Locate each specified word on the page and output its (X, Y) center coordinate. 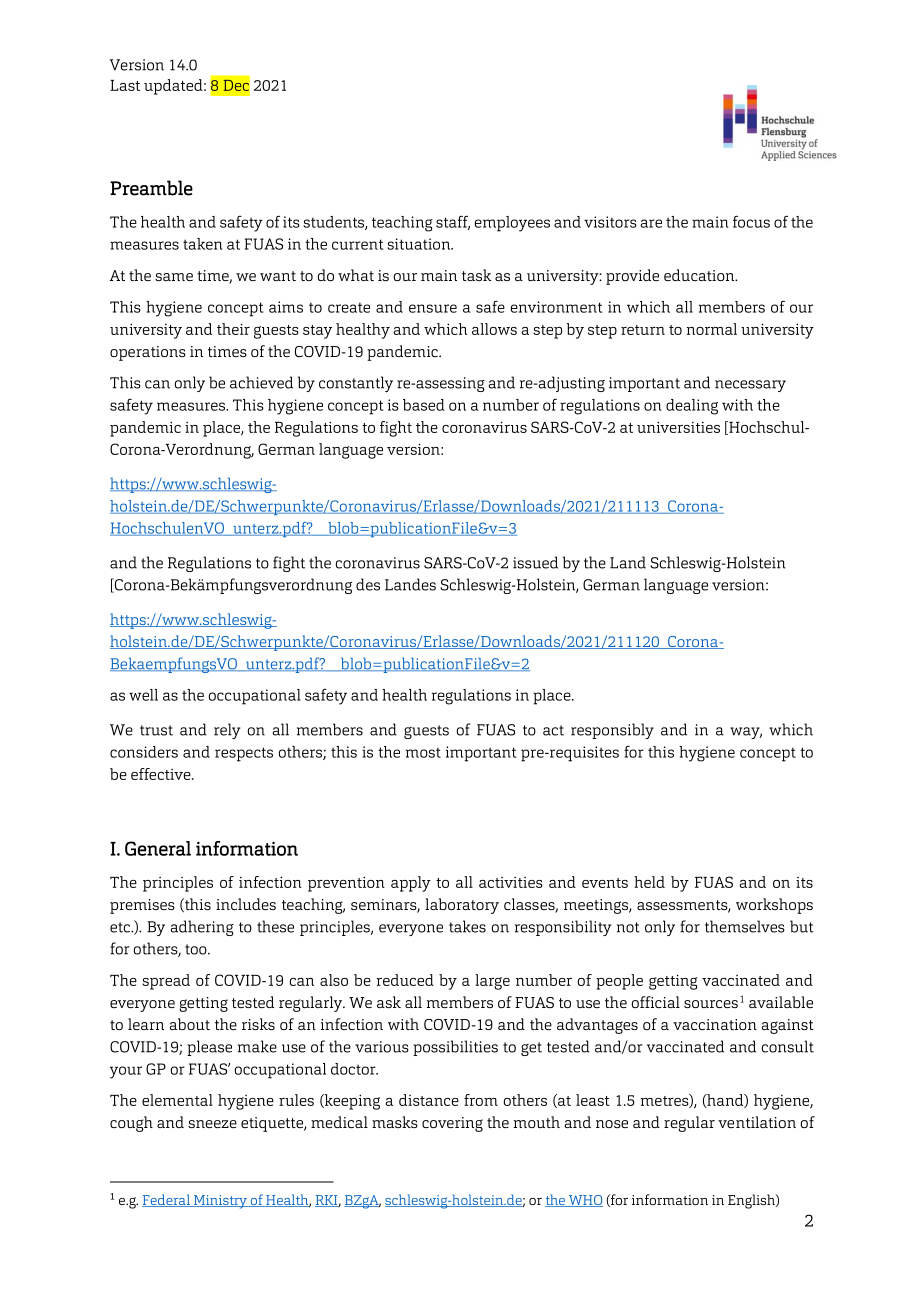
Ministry (220, 1202)
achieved (261, 382)
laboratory (462, 906)
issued (535, 562)
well (143, 695)
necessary (750, 386)
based (424, 405)
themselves (745, 926)
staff (453, 222)
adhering (202, 928)
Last (125, 85)
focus (751, 221)
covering (452, 1124)
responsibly (612, 731)
